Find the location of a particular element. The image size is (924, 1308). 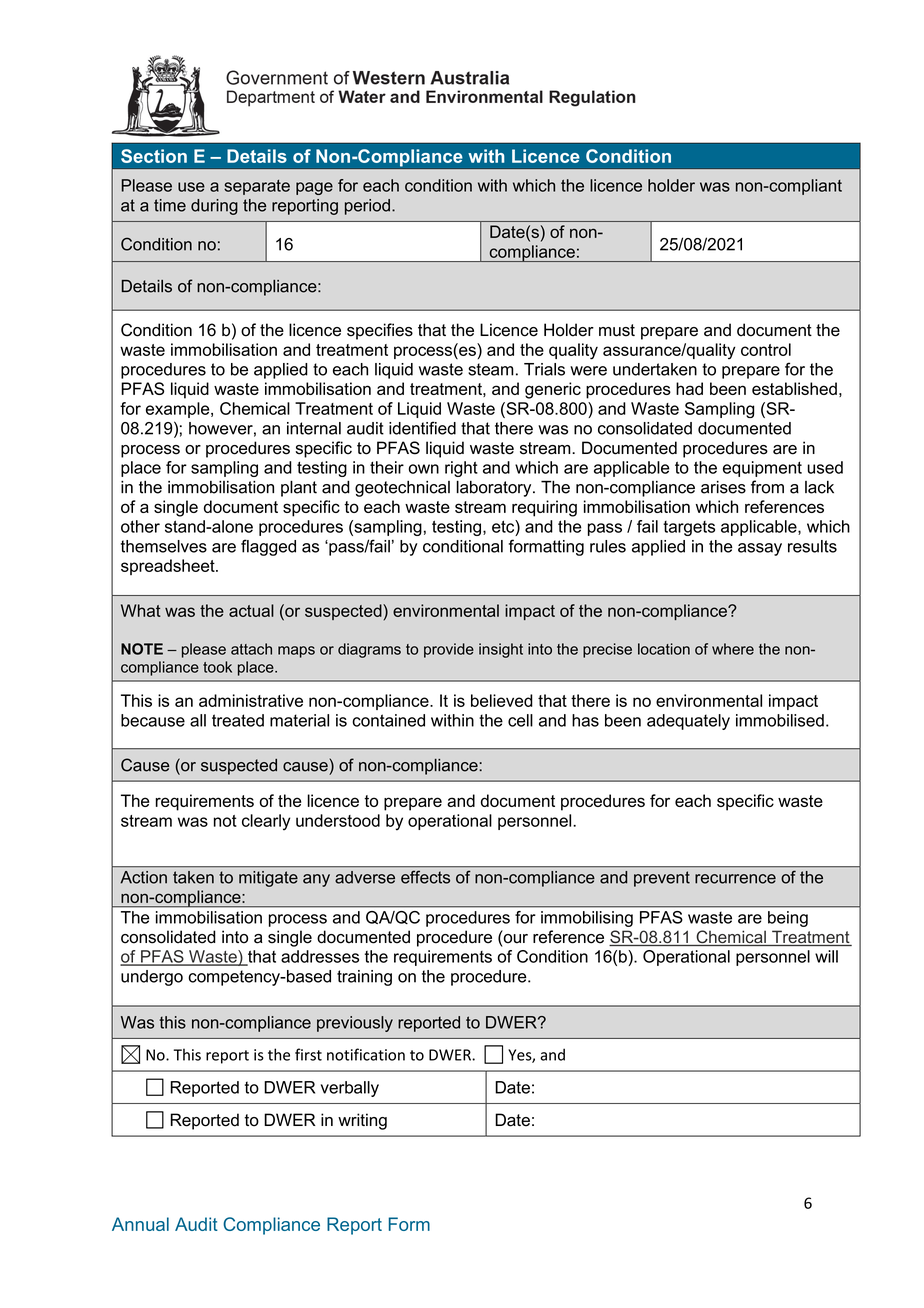

control is located at coordinates (766, 349).
